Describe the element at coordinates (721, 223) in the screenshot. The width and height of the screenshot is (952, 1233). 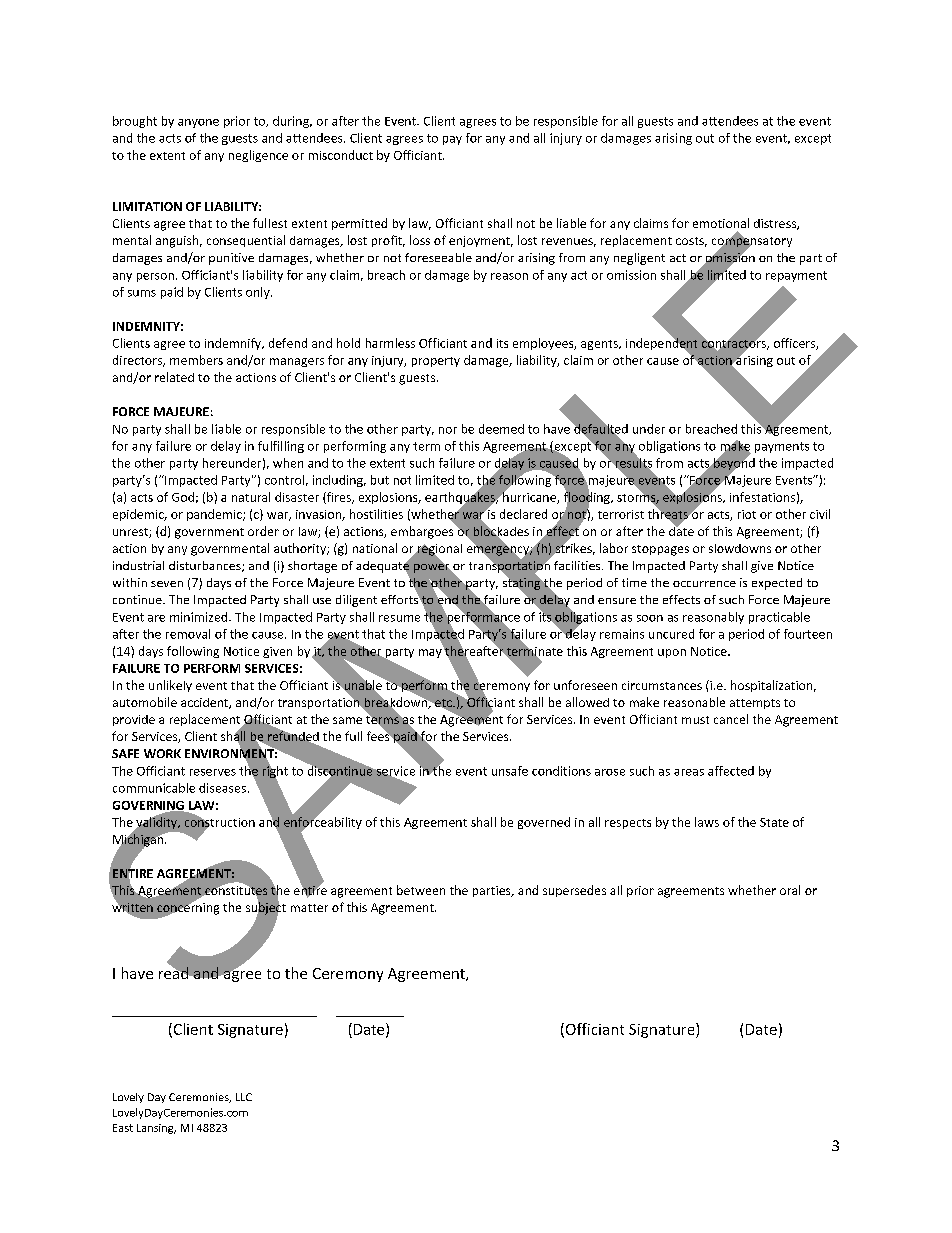
I see `emotional` at that location.
